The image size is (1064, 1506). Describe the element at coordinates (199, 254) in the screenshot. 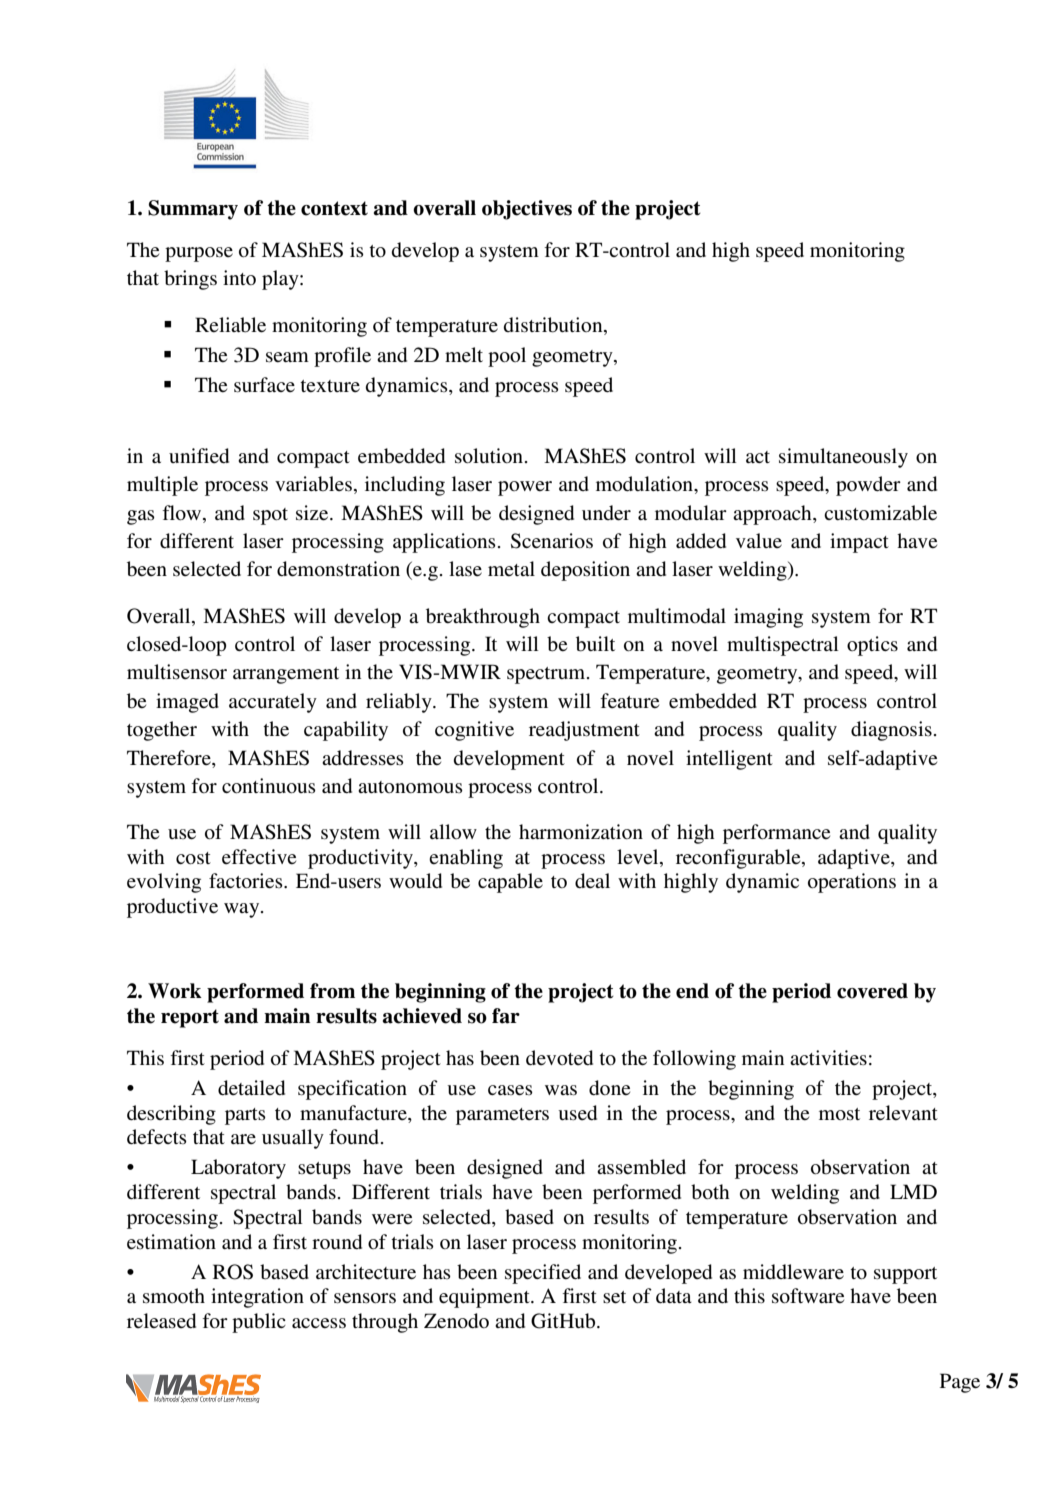

I see `purpose` at that location.
